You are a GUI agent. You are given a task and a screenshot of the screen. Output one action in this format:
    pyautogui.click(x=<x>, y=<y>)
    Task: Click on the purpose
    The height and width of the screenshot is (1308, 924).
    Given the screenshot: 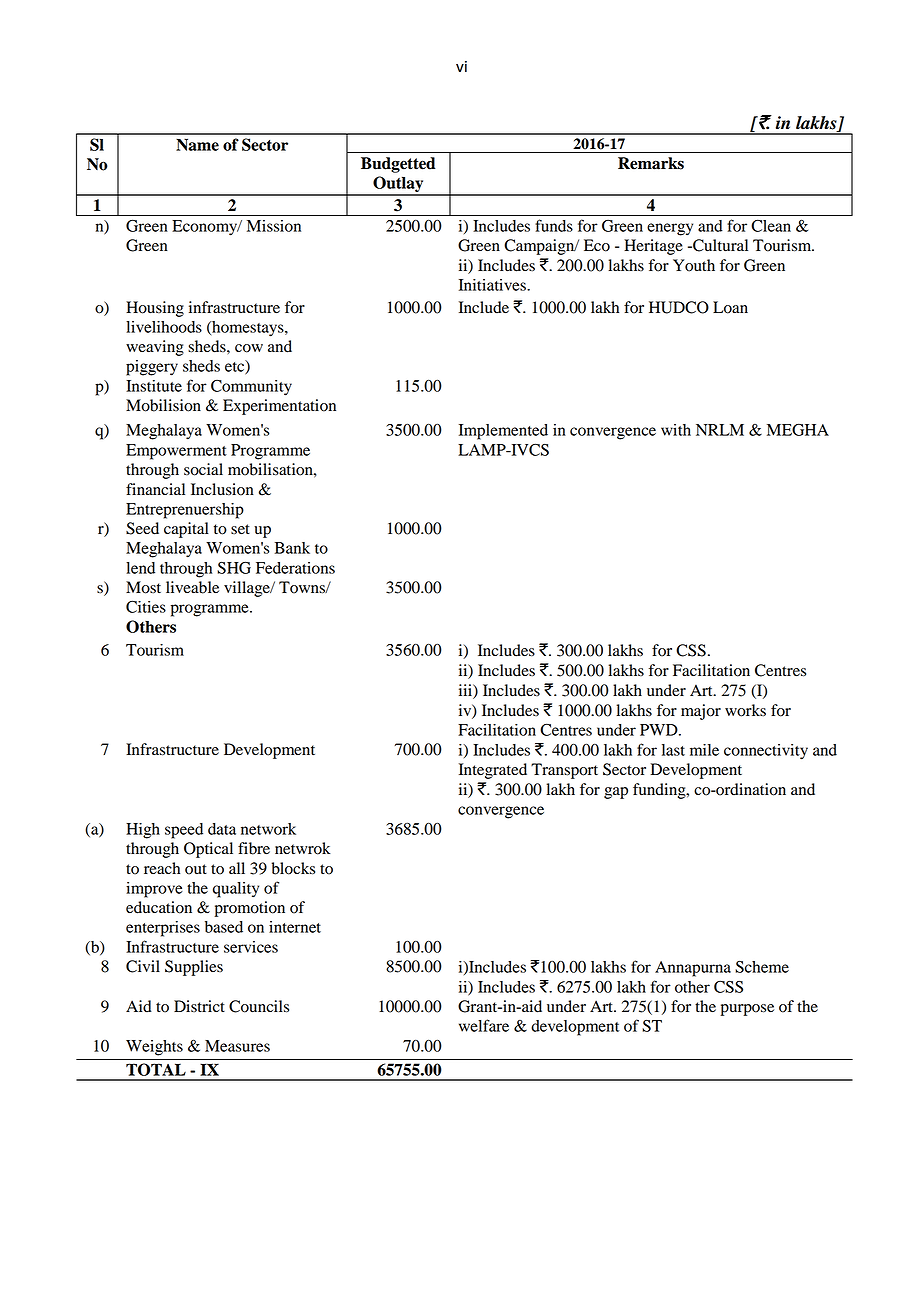 What is the action you would take?
    pyautogui.click(x=747, y=1010)
